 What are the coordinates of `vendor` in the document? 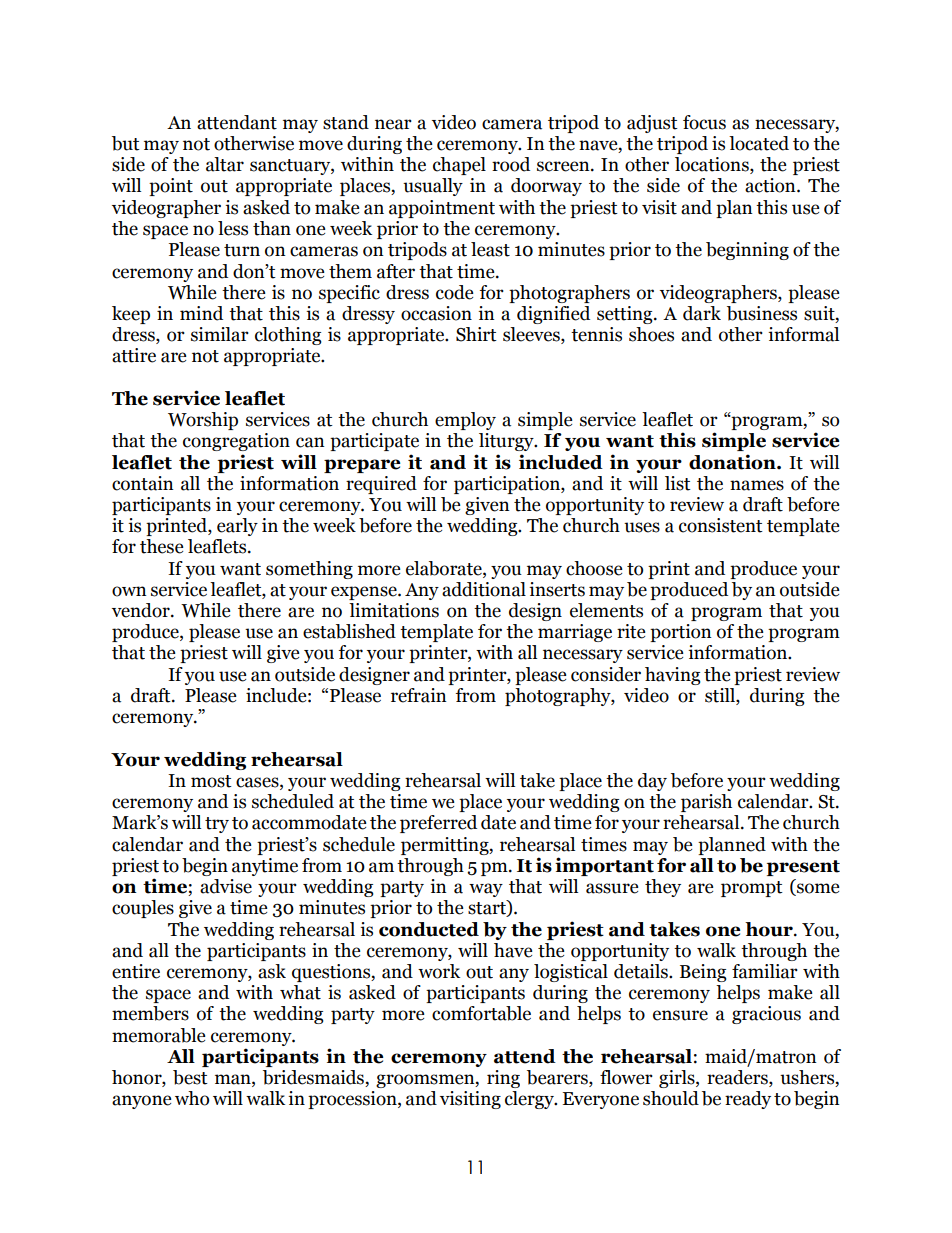 It's located at (142, 610).
